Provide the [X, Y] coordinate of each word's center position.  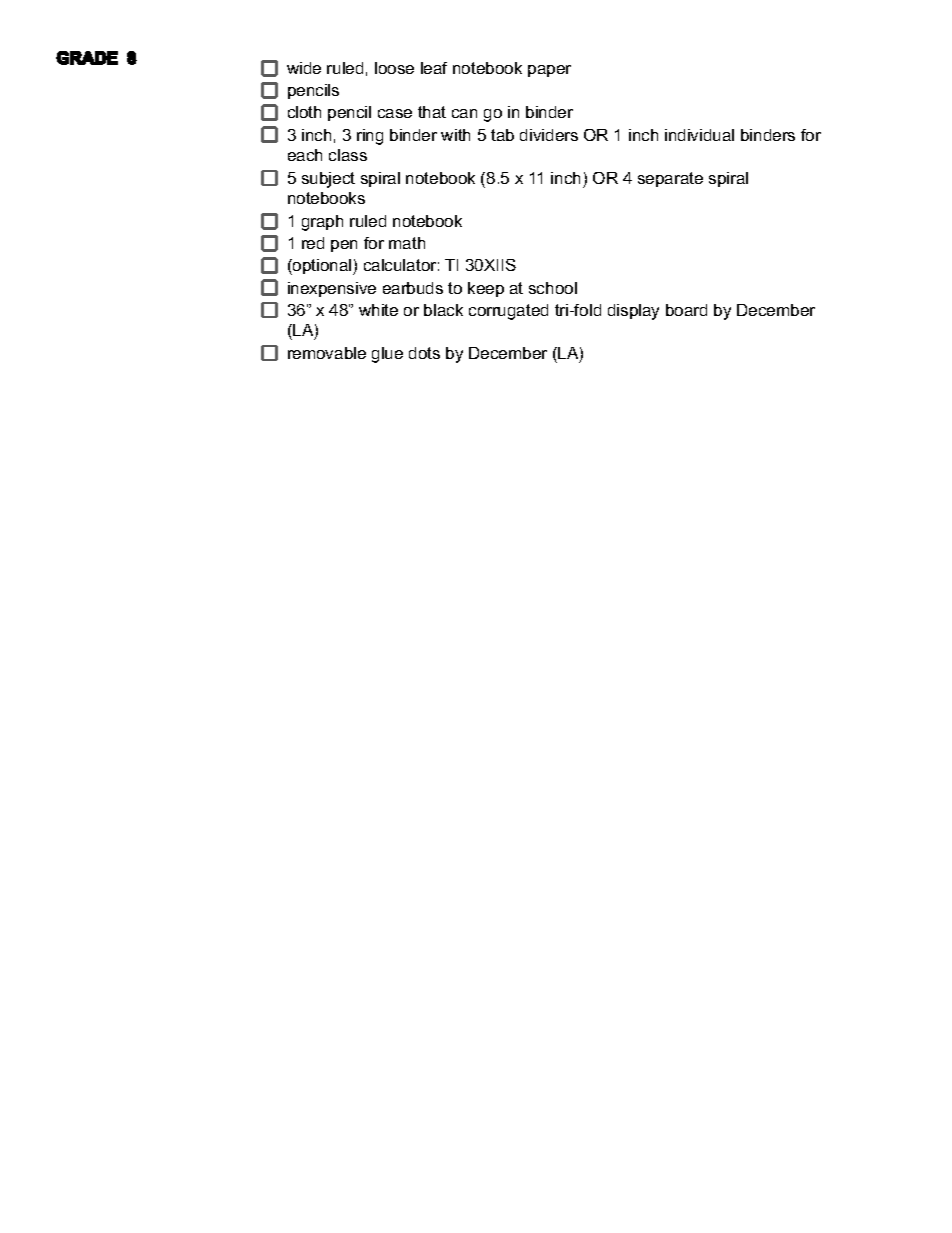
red [313, 243]
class [348, 155]
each [305, 155]
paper [549, 71]
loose [394, 68]
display [633, 312]
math [407, 243]
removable [327, 353]
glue [387, 355]
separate [670, 179]
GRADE [87, 58]
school [553, 288]
